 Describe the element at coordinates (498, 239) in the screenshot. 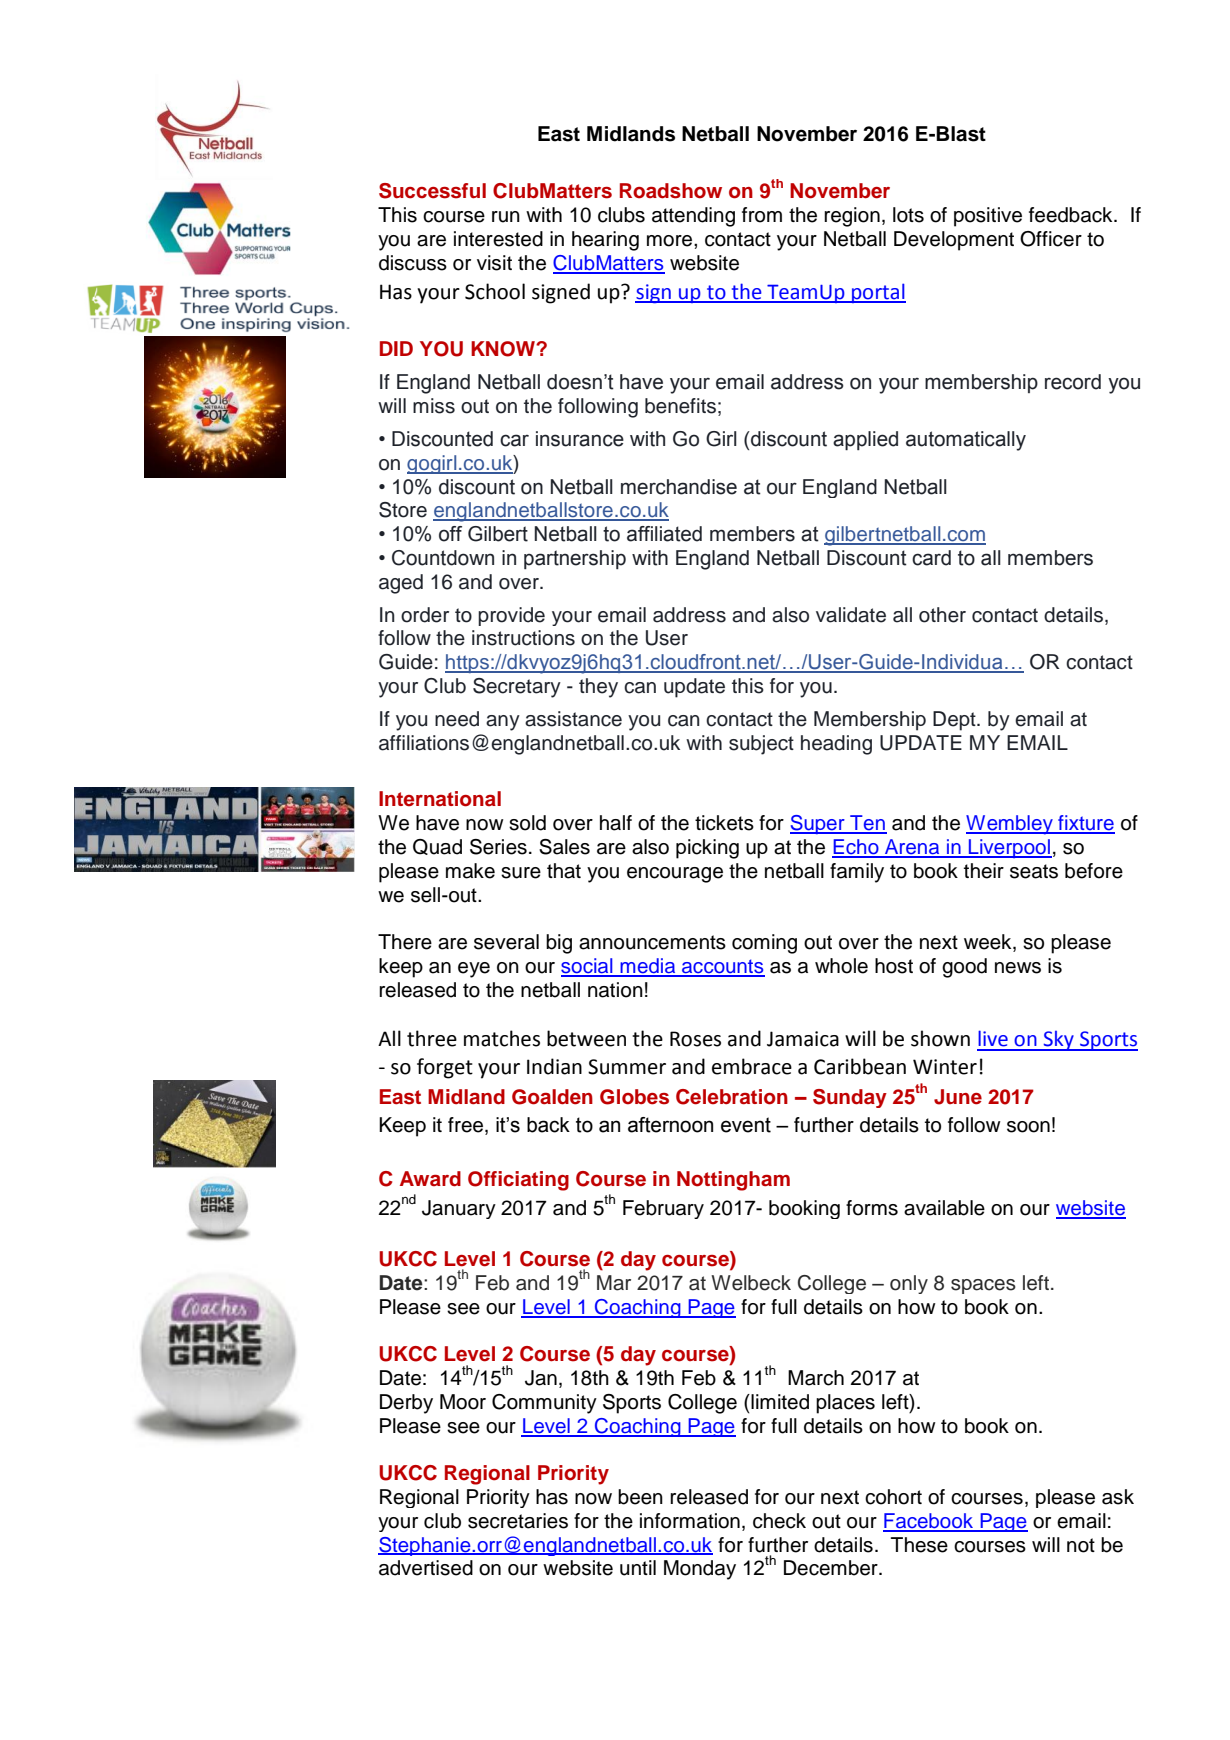

I see `interested` at that location.
